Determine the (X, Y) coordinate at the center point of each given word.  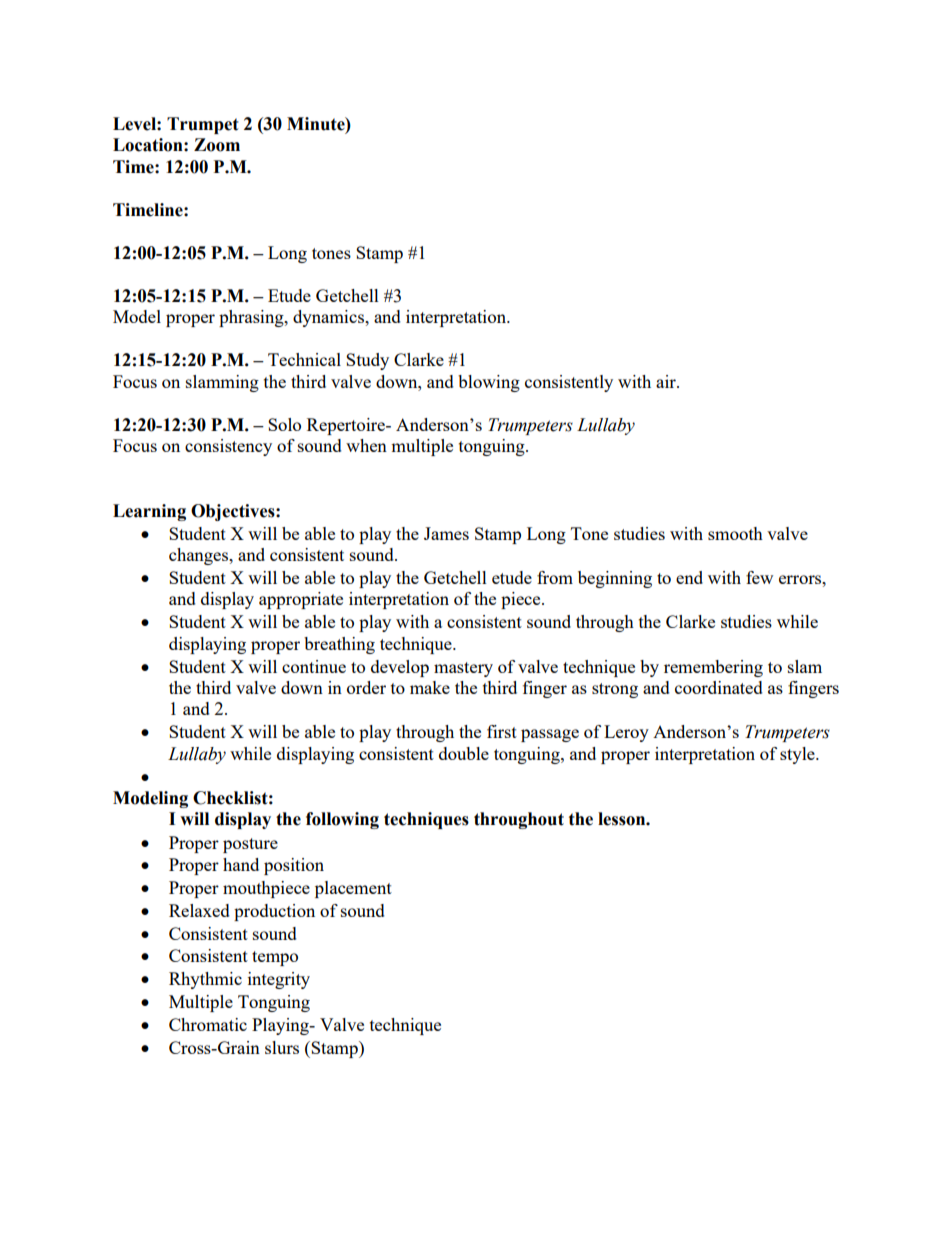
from (555, 577)
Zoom (217, 145)
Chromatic (208, 1024)
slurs (282, 1047)
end (689, 577)
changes (200, 556)
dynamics (329, 318)
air (667, 381)
